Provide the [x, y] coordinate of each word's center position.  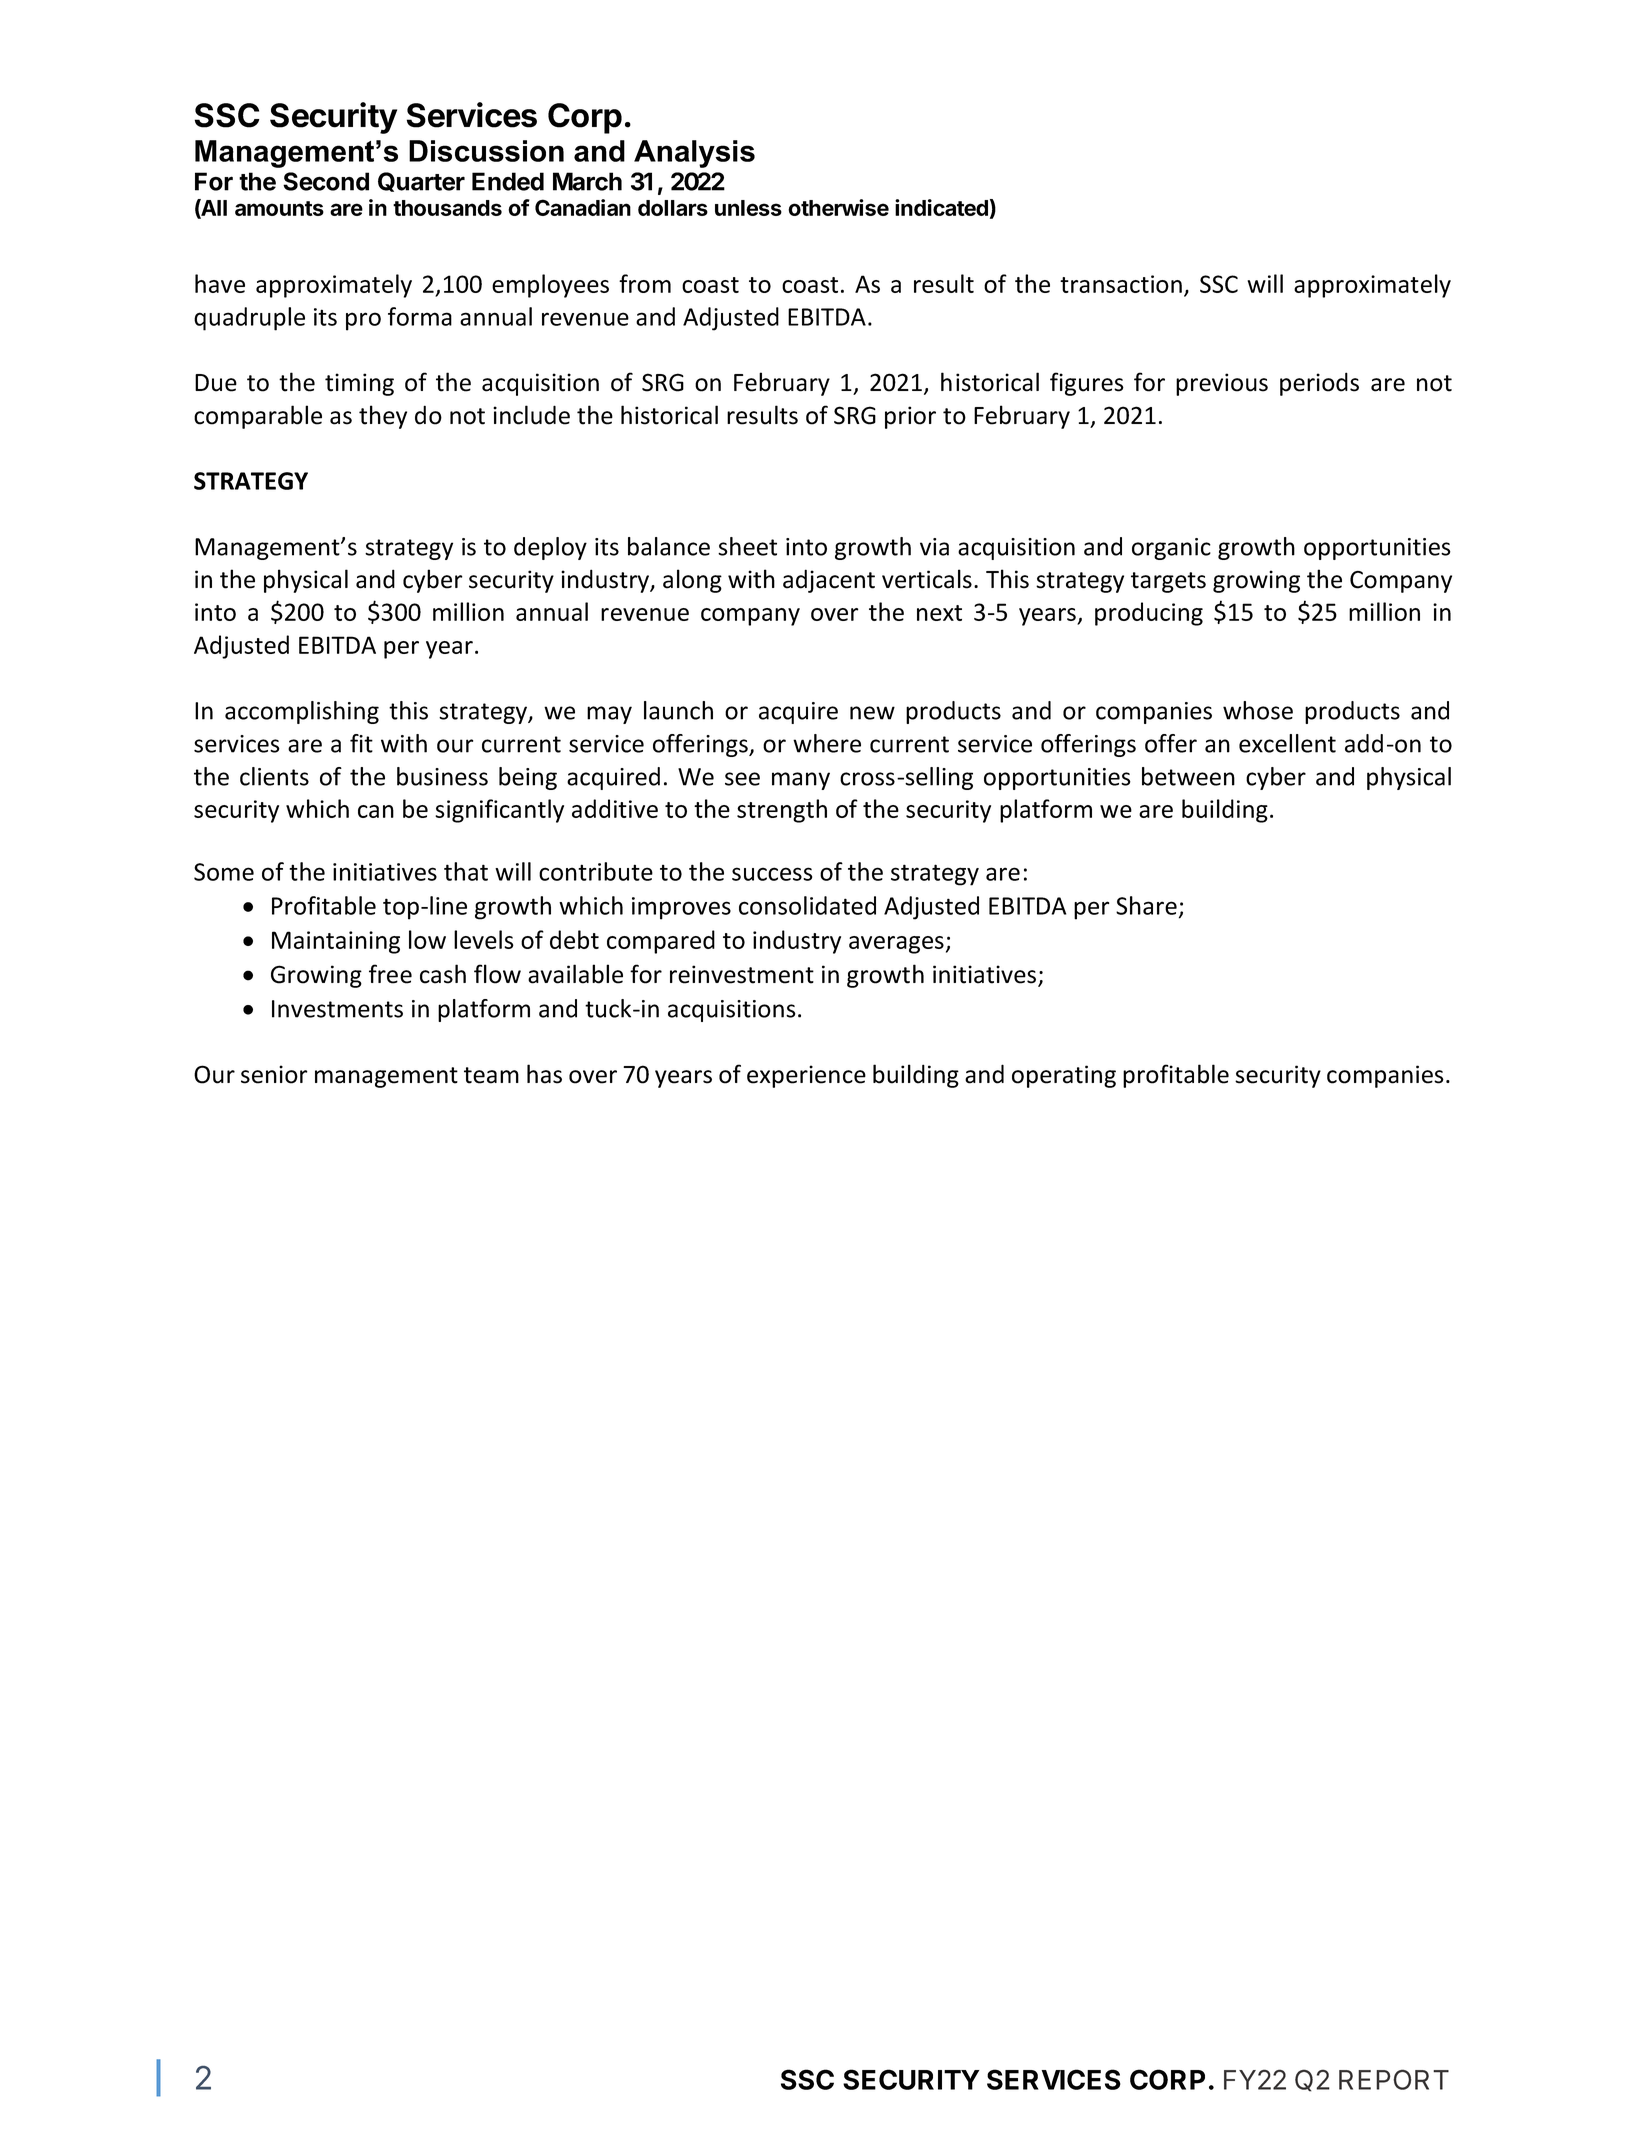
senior [274, 1074]
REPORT [1394, 2079]
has [544, 1074]
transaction [1121, 284]
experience [806, 1076]
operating [1064, 1076]
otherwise [838, 207]
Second [326, 181]
